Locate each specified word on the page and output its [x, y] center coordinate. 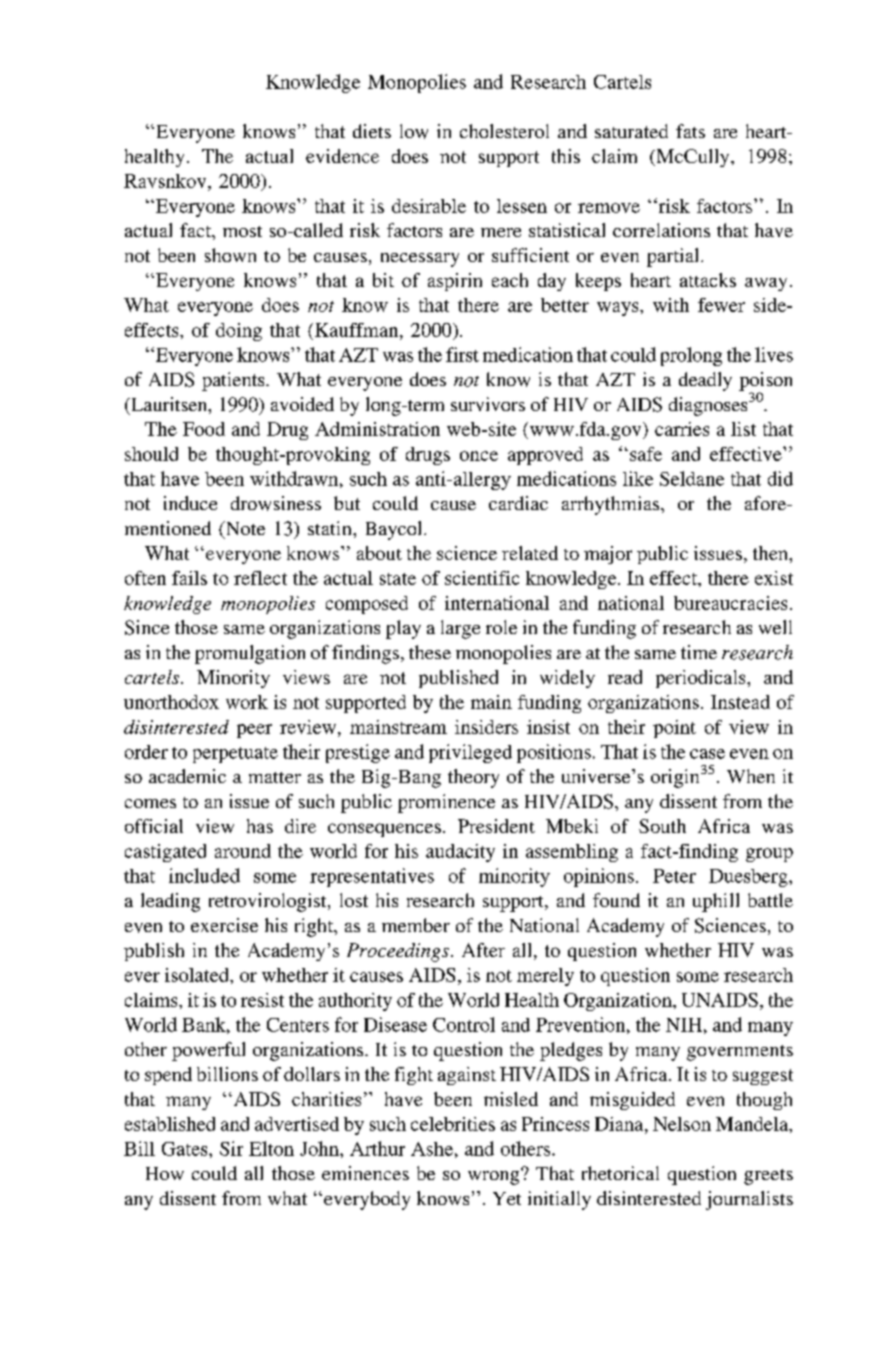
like [638, 478]
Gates [186, 1149]
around [243, 851]
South [662, 826]
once [479, 456]
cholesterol [504, 131]
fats [690, 131]
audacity [460, 853]
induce [190, 503]
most [242, 231]
